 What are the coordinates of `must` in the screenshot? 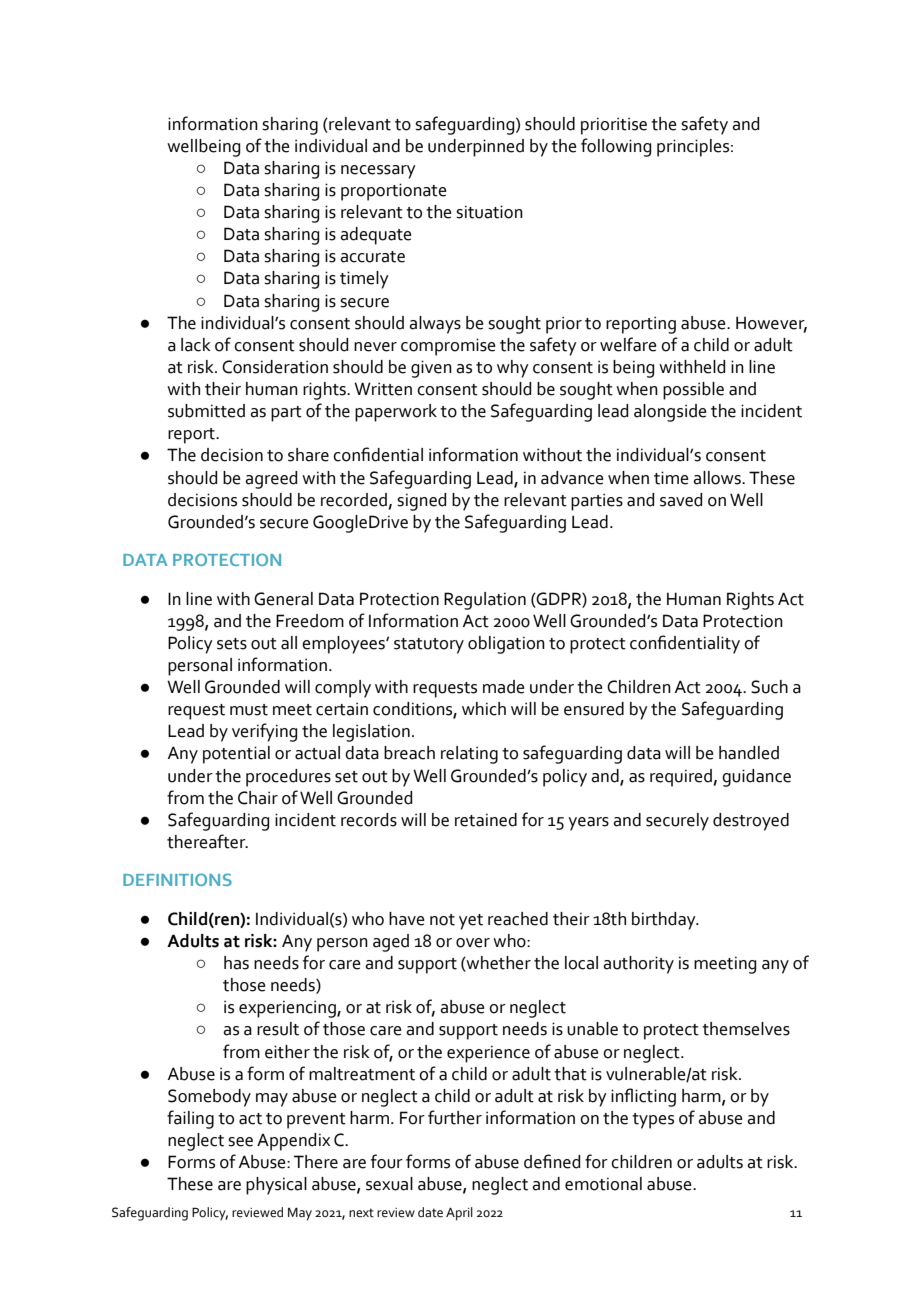 It's located at (249, 710).
